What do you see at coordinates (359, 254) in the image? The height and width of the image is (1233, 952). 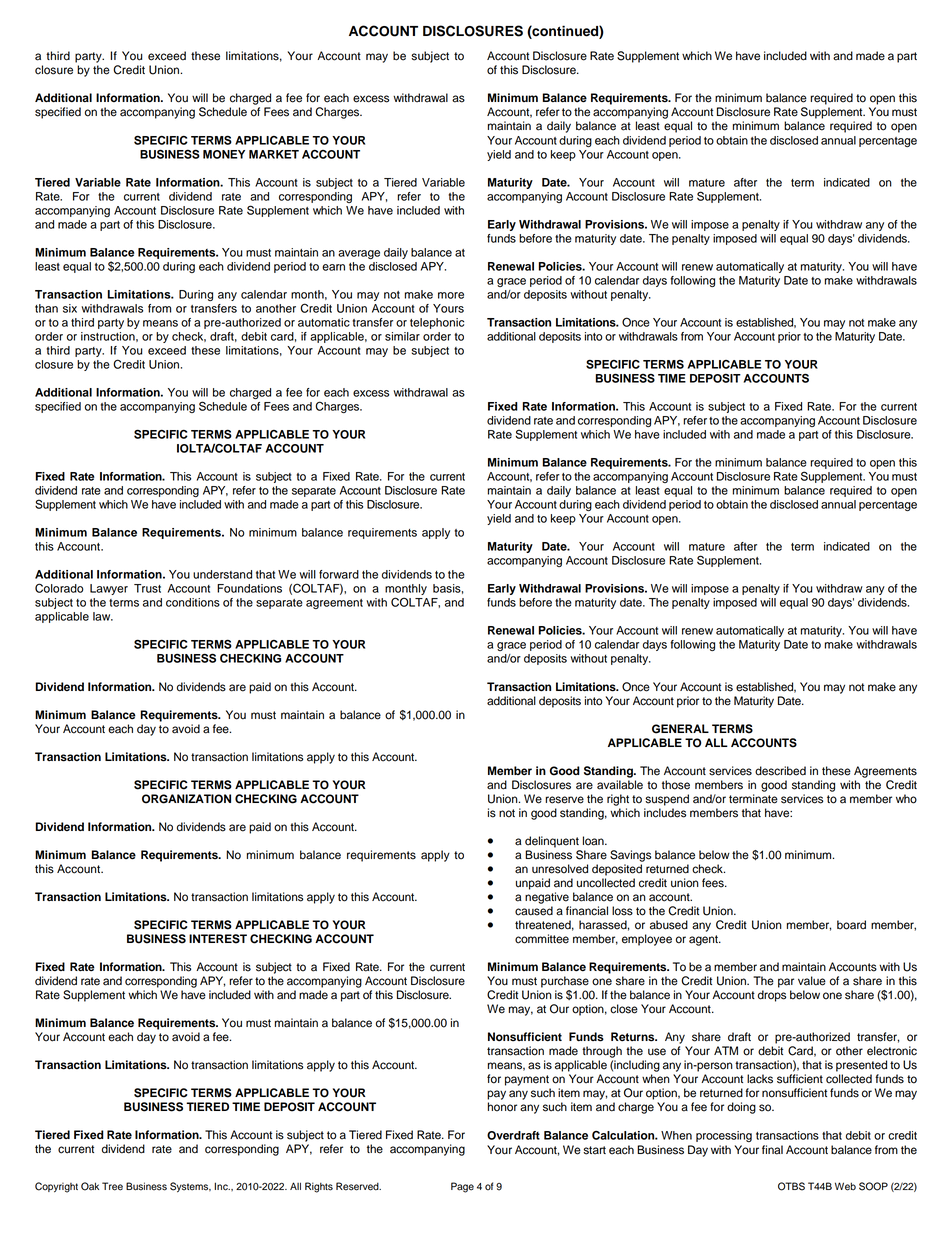 I see `average` at bounding box center [359, 254].
